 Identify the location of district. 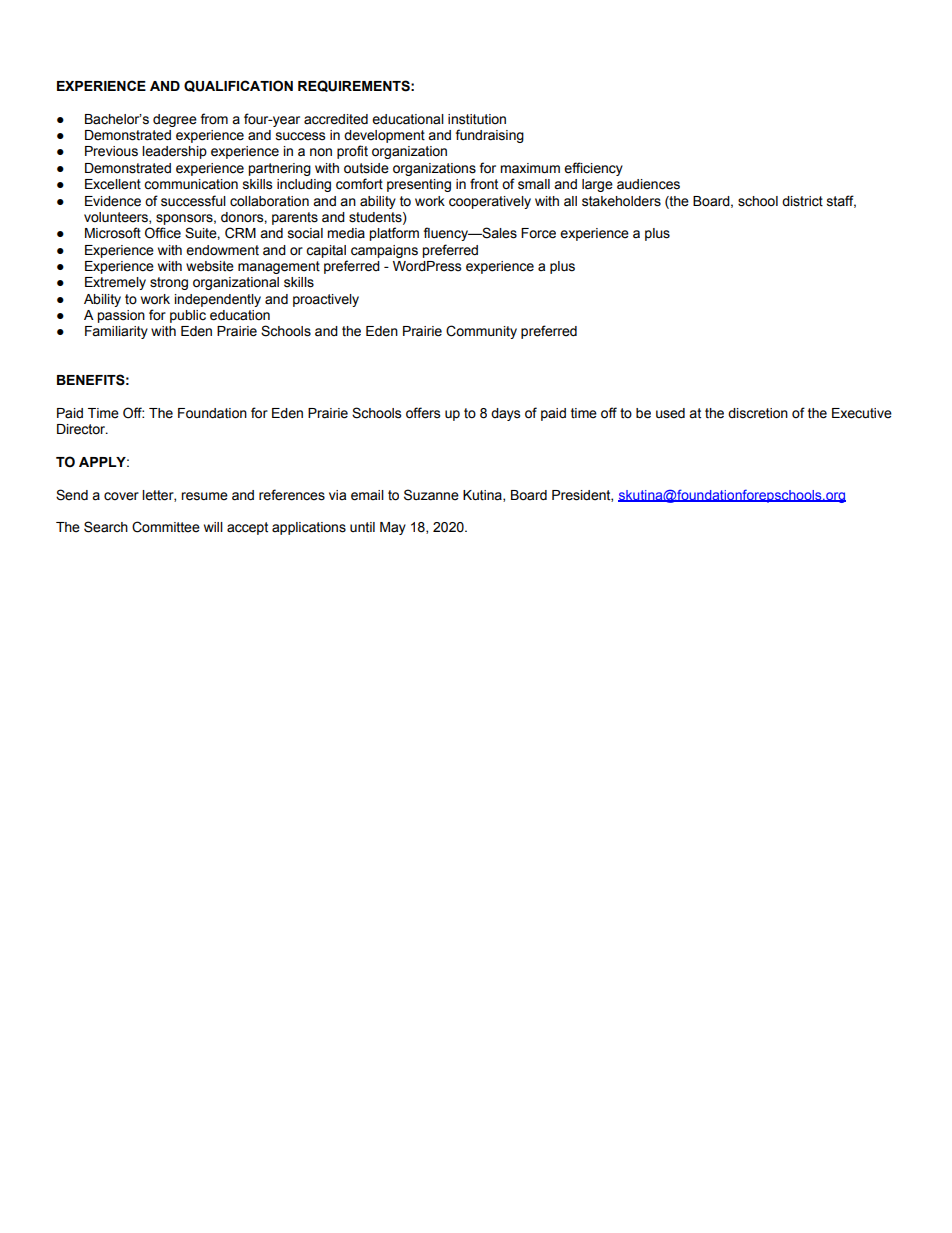
(802, 201).
